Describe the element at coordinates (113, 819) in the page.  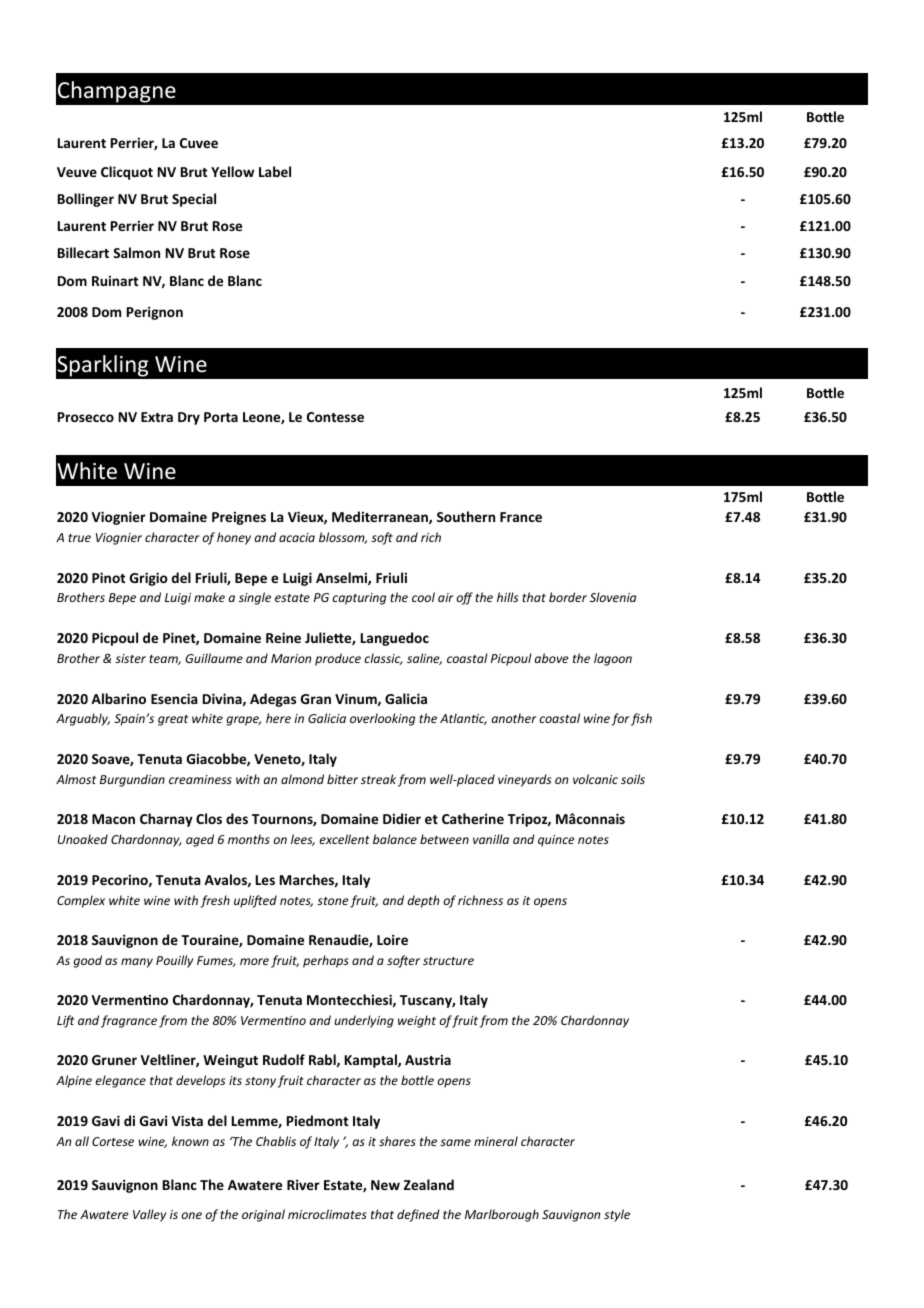
I see `Macon` at that location.
